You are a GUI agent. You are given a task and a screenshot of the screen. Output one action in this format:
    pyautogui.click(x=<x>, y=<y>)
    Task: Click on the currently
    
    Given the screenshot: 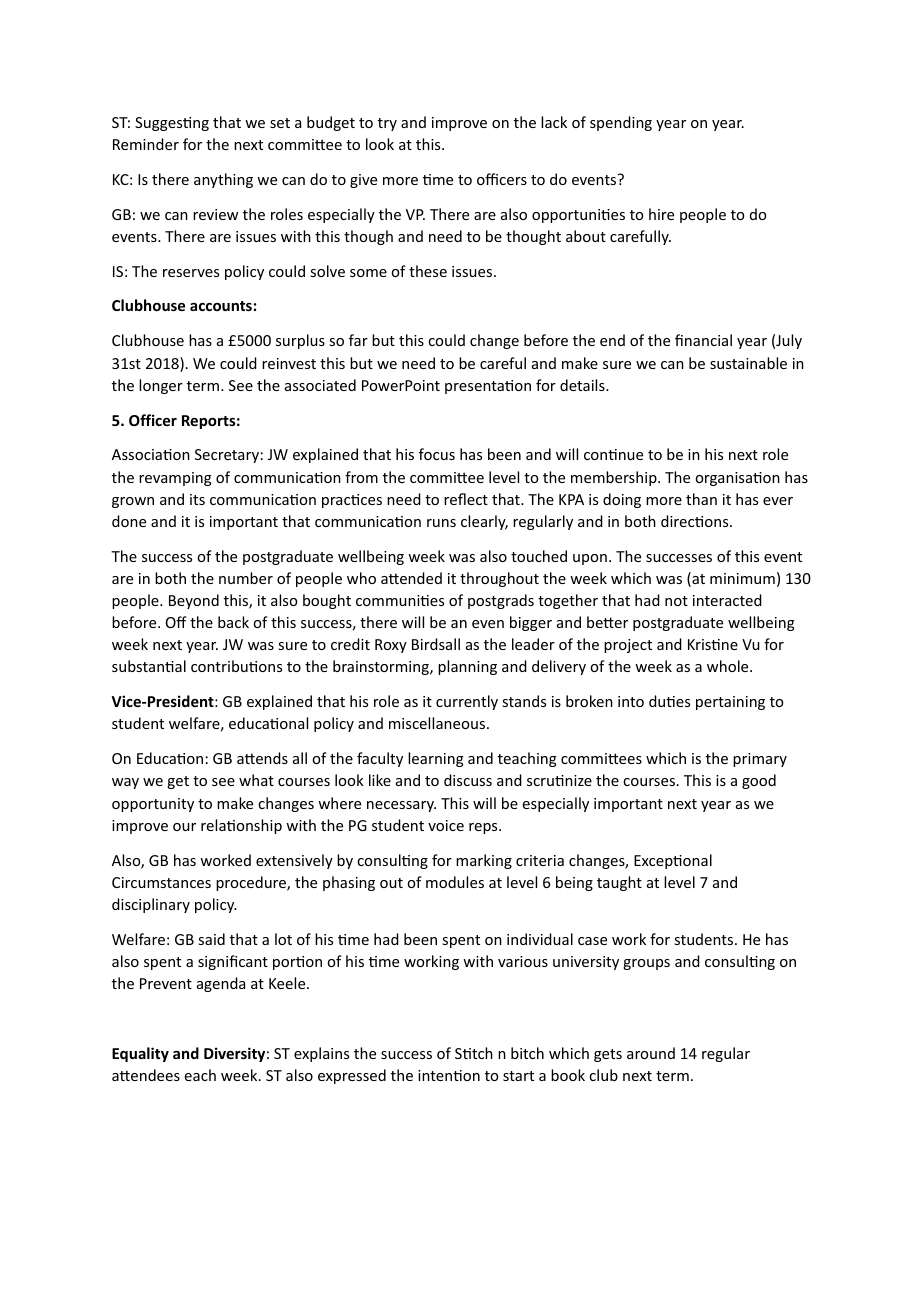 What is the action you would take?
    pyautogui.click(x=467, y=702)
